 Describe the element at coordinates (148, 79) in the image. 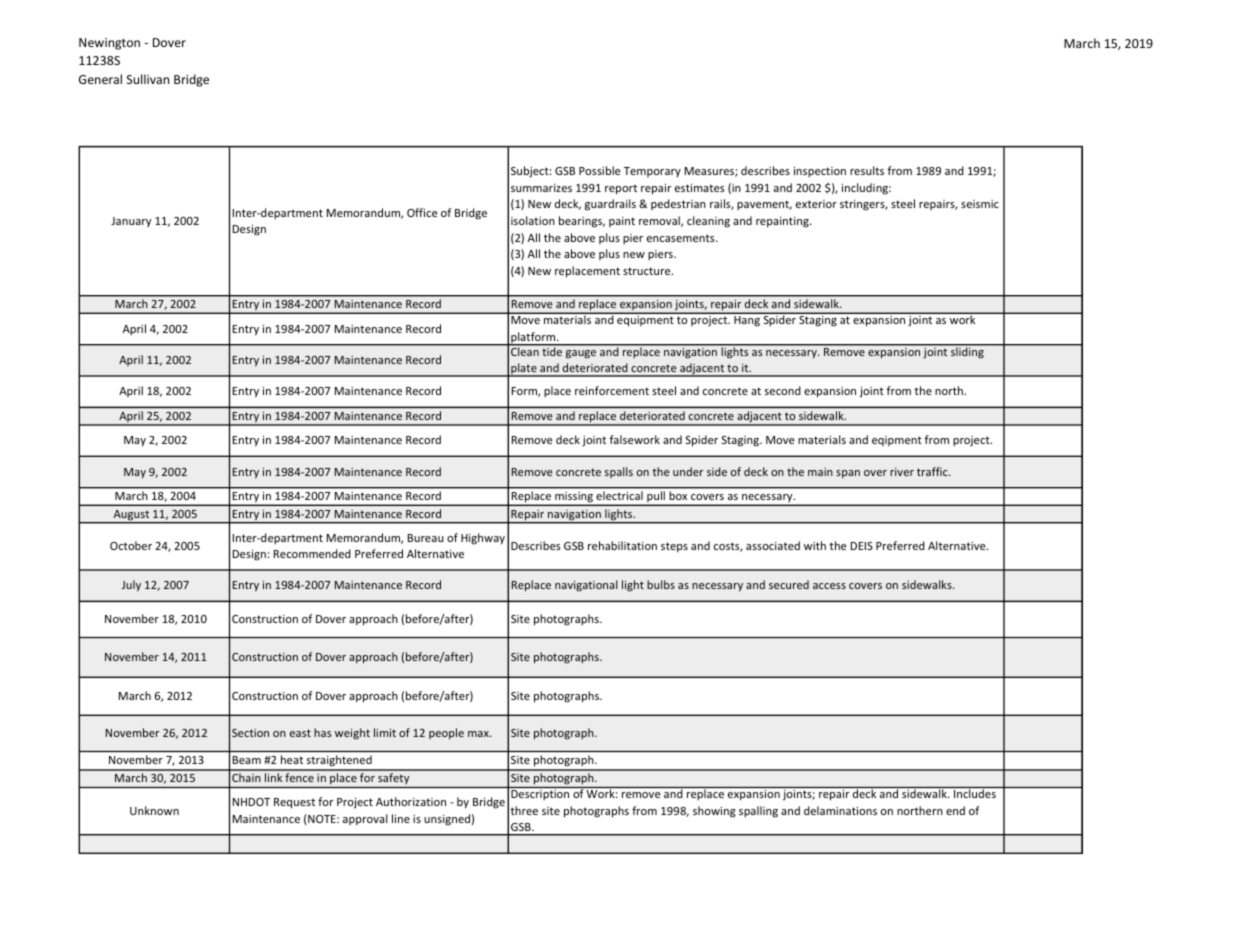

I see `Sullivan` at that location.
